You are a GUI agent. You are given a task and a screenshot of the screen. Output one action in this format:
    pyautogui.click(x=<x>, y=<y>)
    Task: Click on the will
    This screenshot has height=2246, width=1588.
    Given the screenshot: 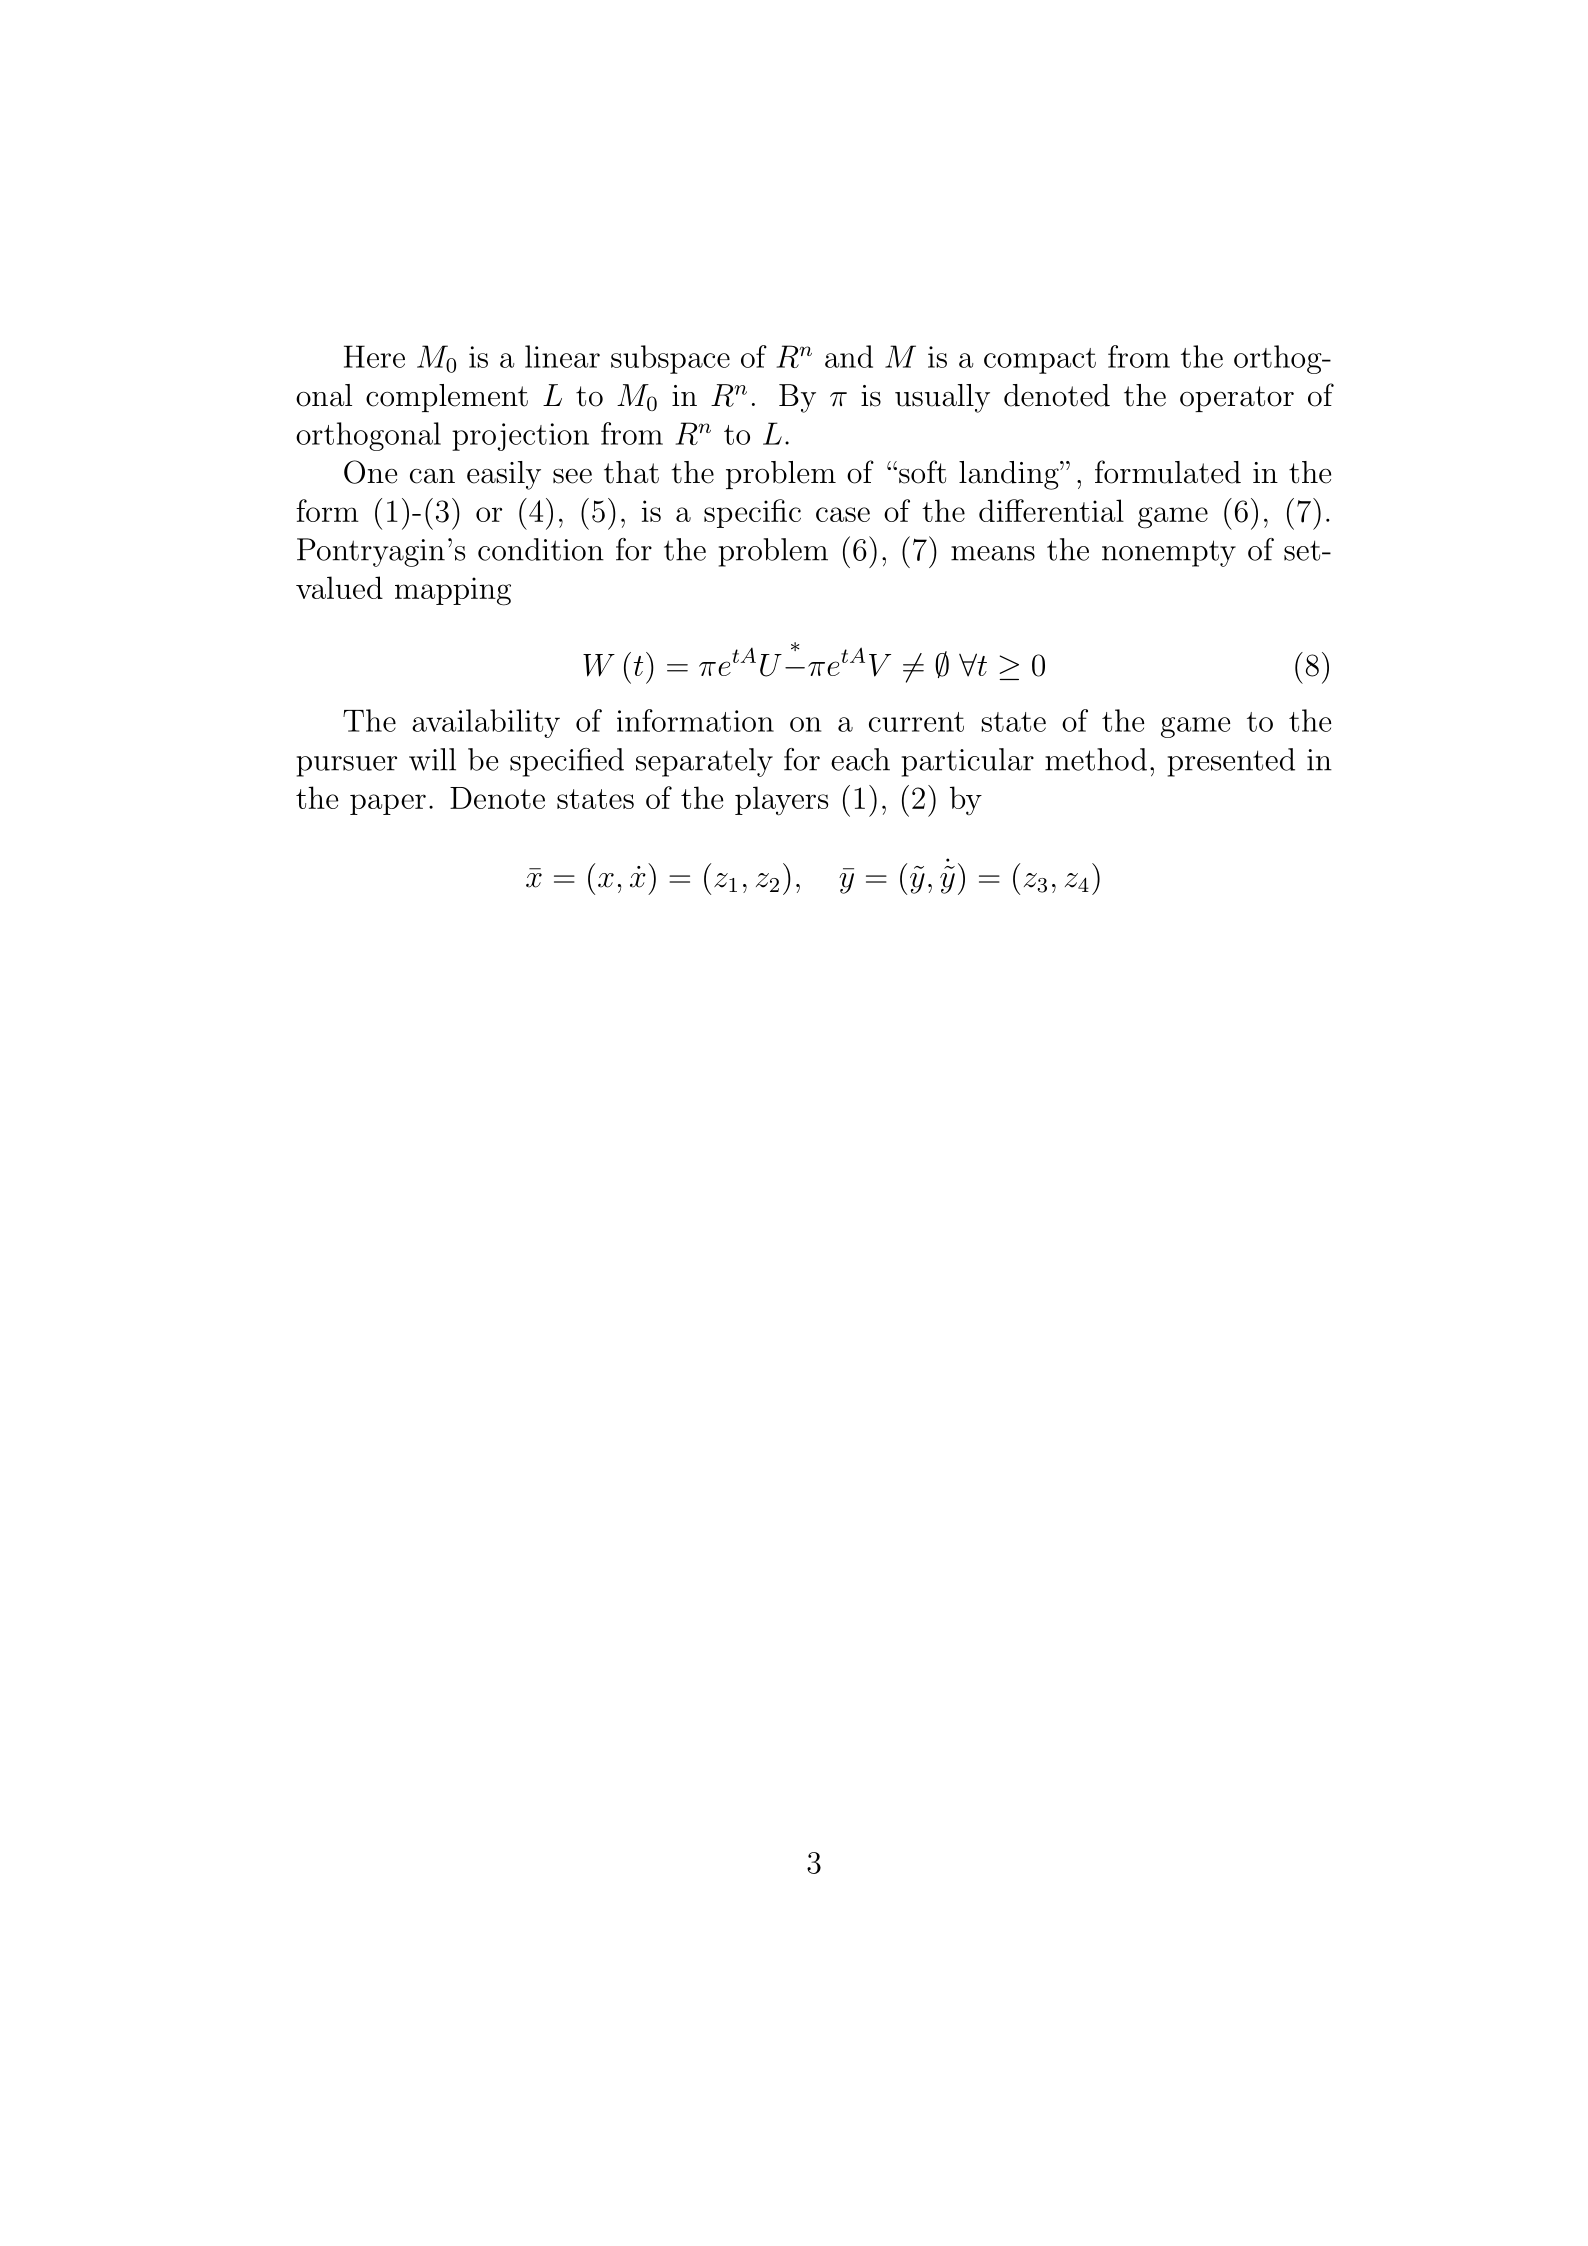 What is the action you would take?
    pyautogui.click(x=432, y=759)
